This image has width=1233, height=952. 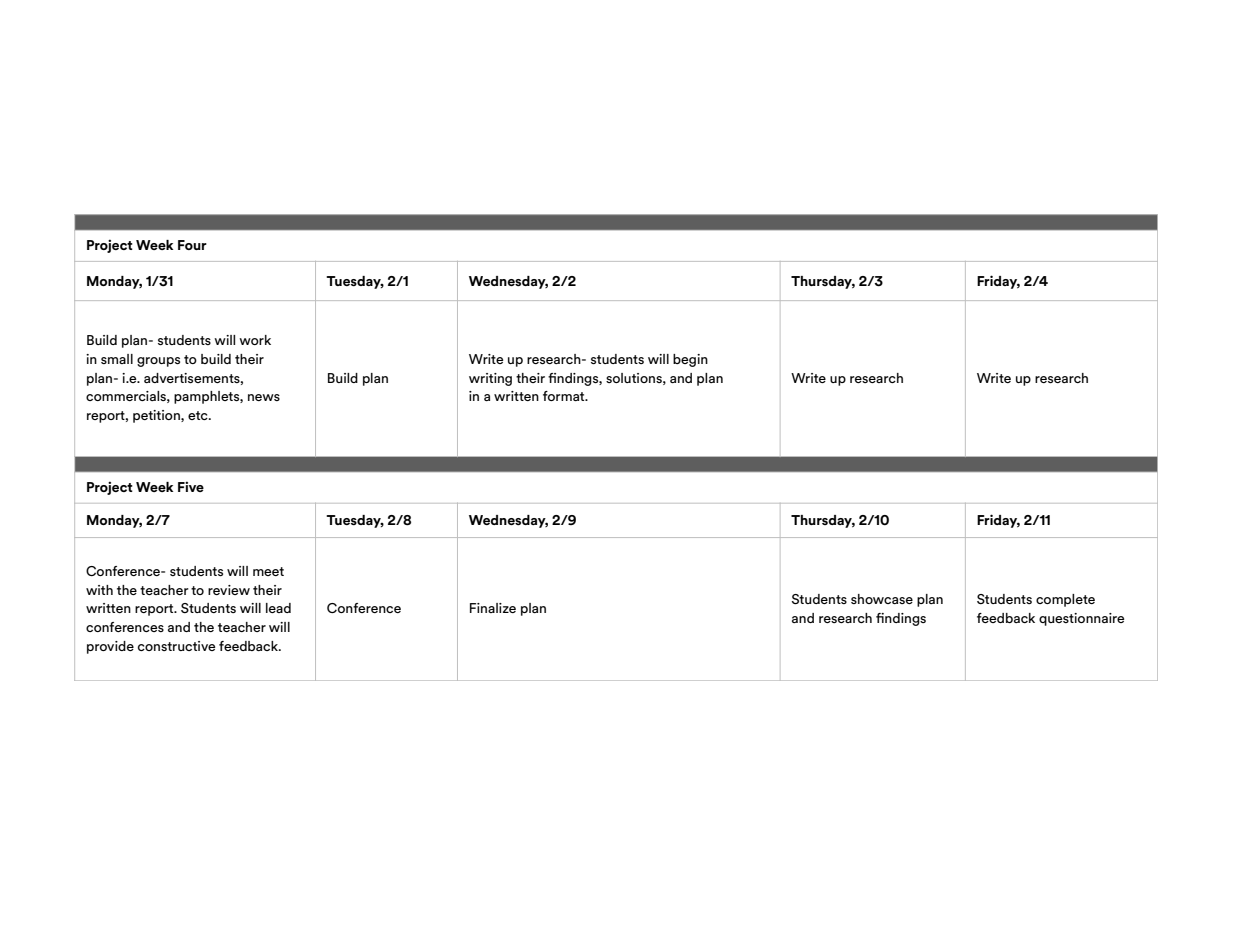 What do you see at coordinates (882, 599) in the image?
I see `showcase` at bounding box center [882, 599].
